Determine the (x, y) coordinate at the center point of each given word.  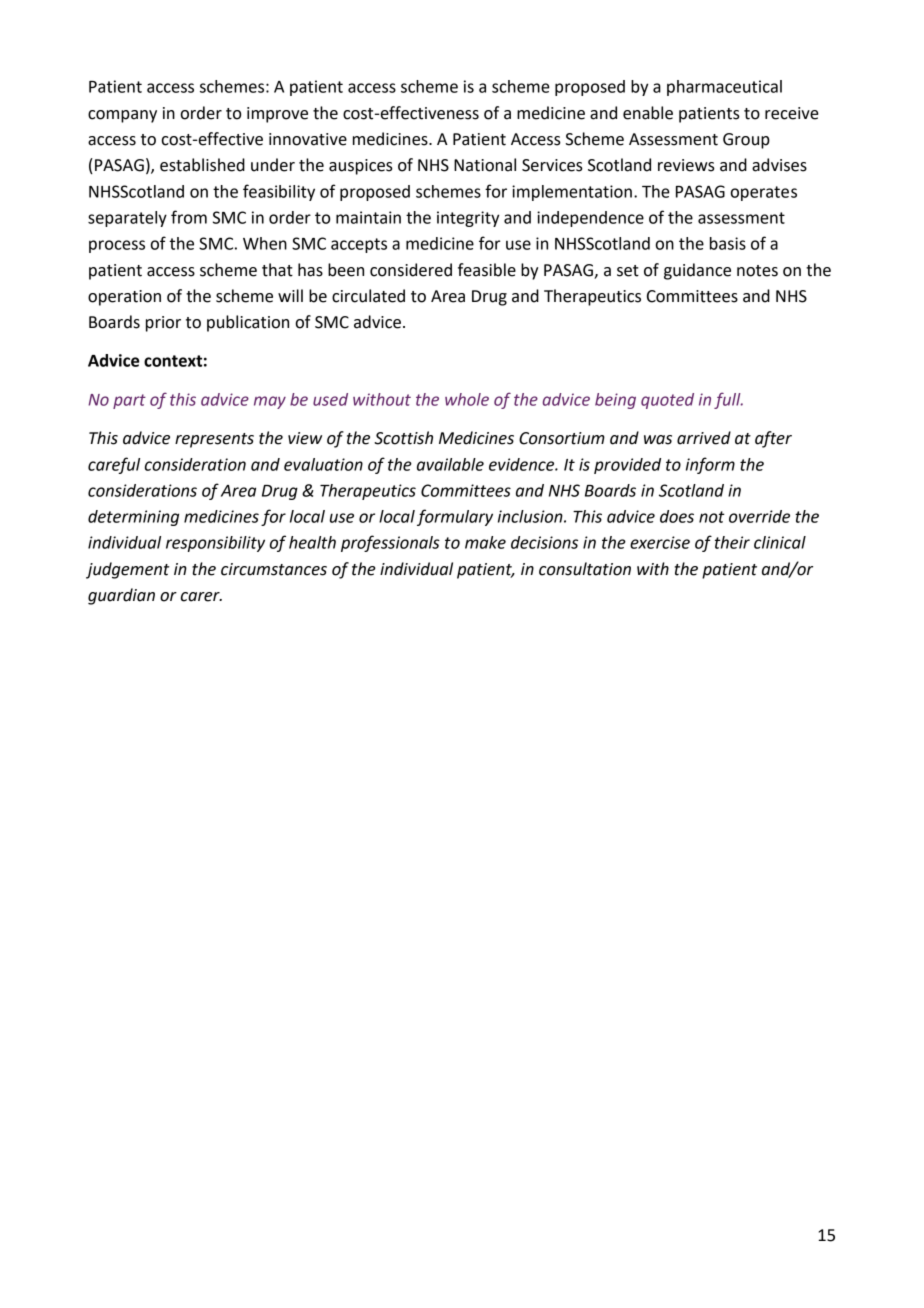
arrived (704, 438)
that (277, 270)
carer (201, 597)
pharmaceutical (724, 88)
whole (467, 399)
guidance (697, 271)
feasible (487, 270)
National (485, 165)
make (485, 542)
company (122, 116)
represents (214, 440)
